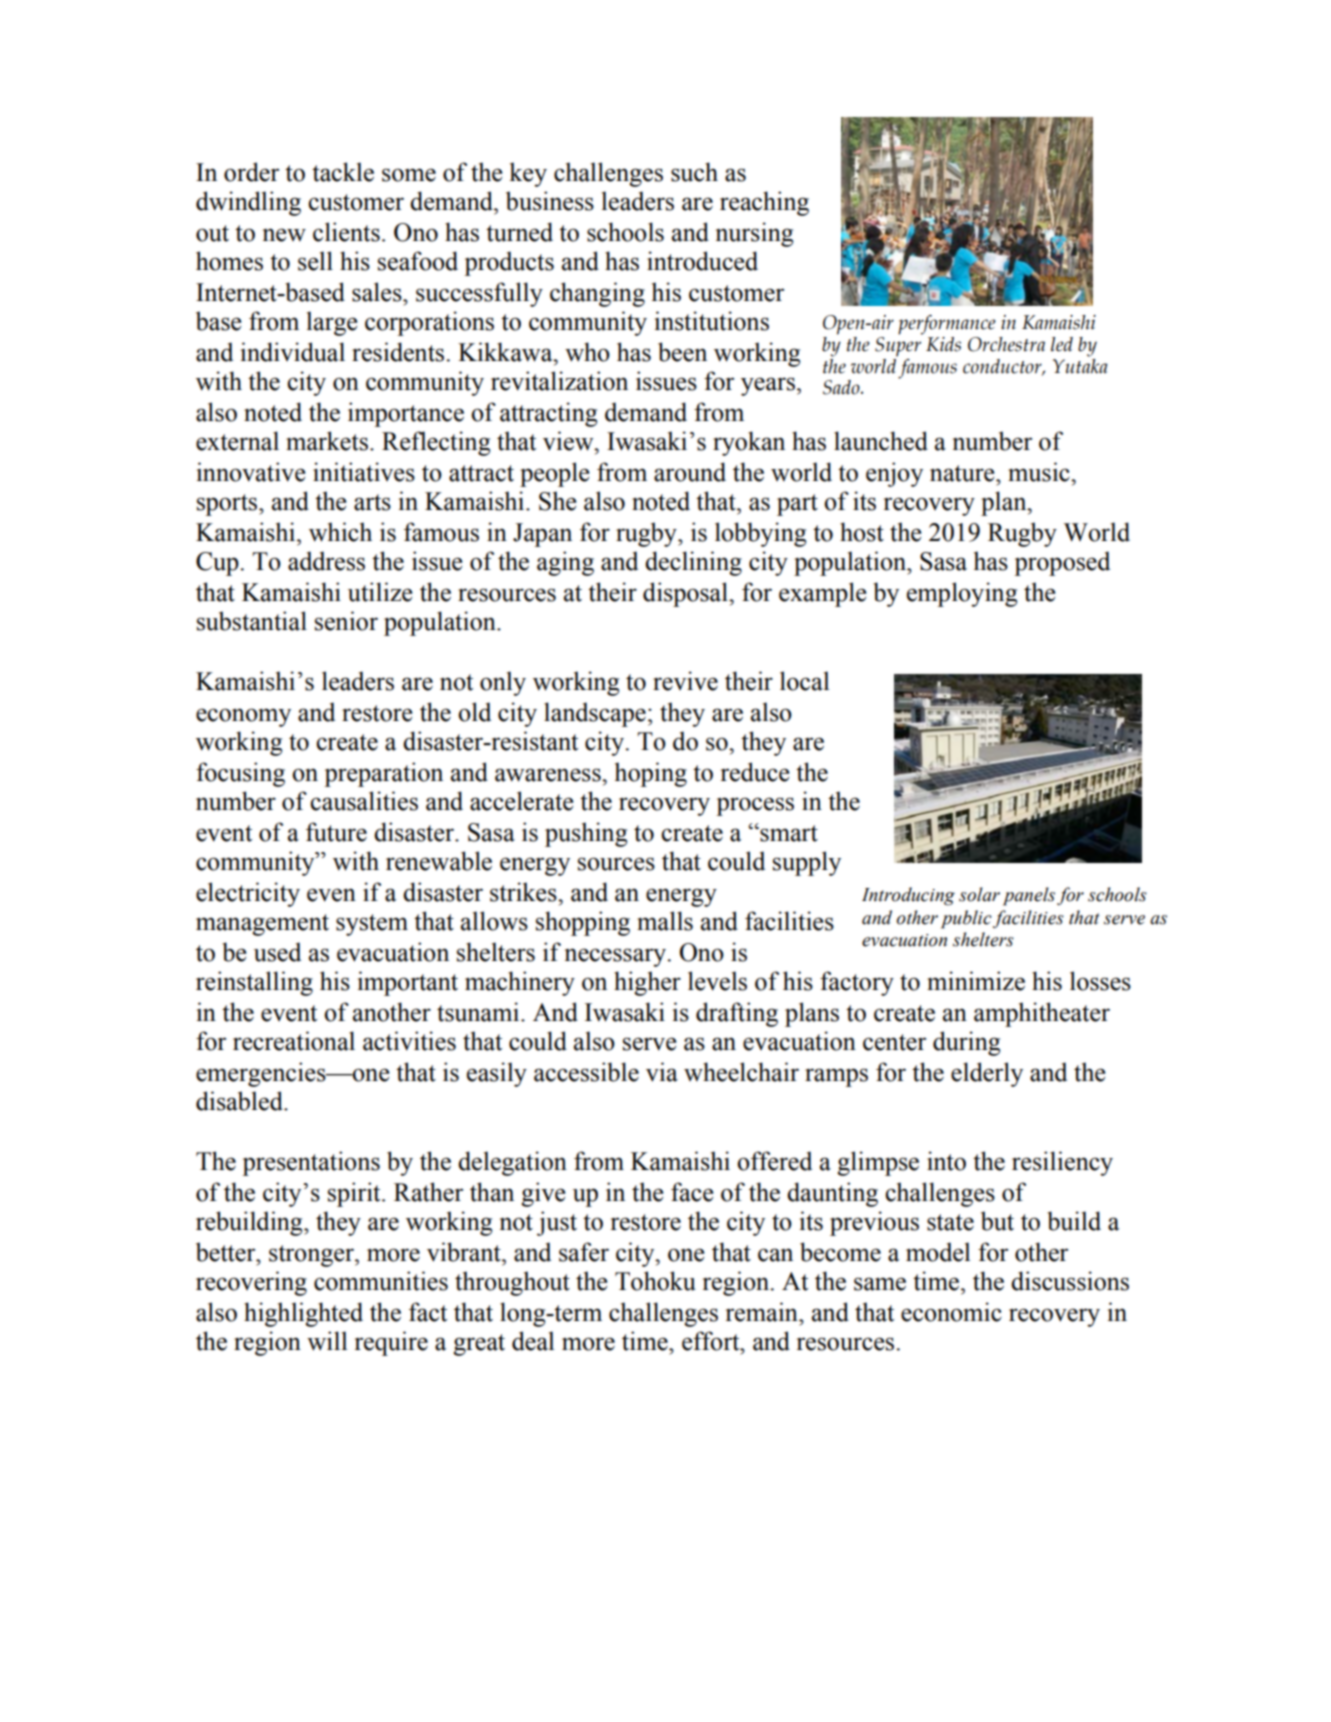 The height and width of the document is (1722, 1331). I want to click on clients, so click(346, 232).
